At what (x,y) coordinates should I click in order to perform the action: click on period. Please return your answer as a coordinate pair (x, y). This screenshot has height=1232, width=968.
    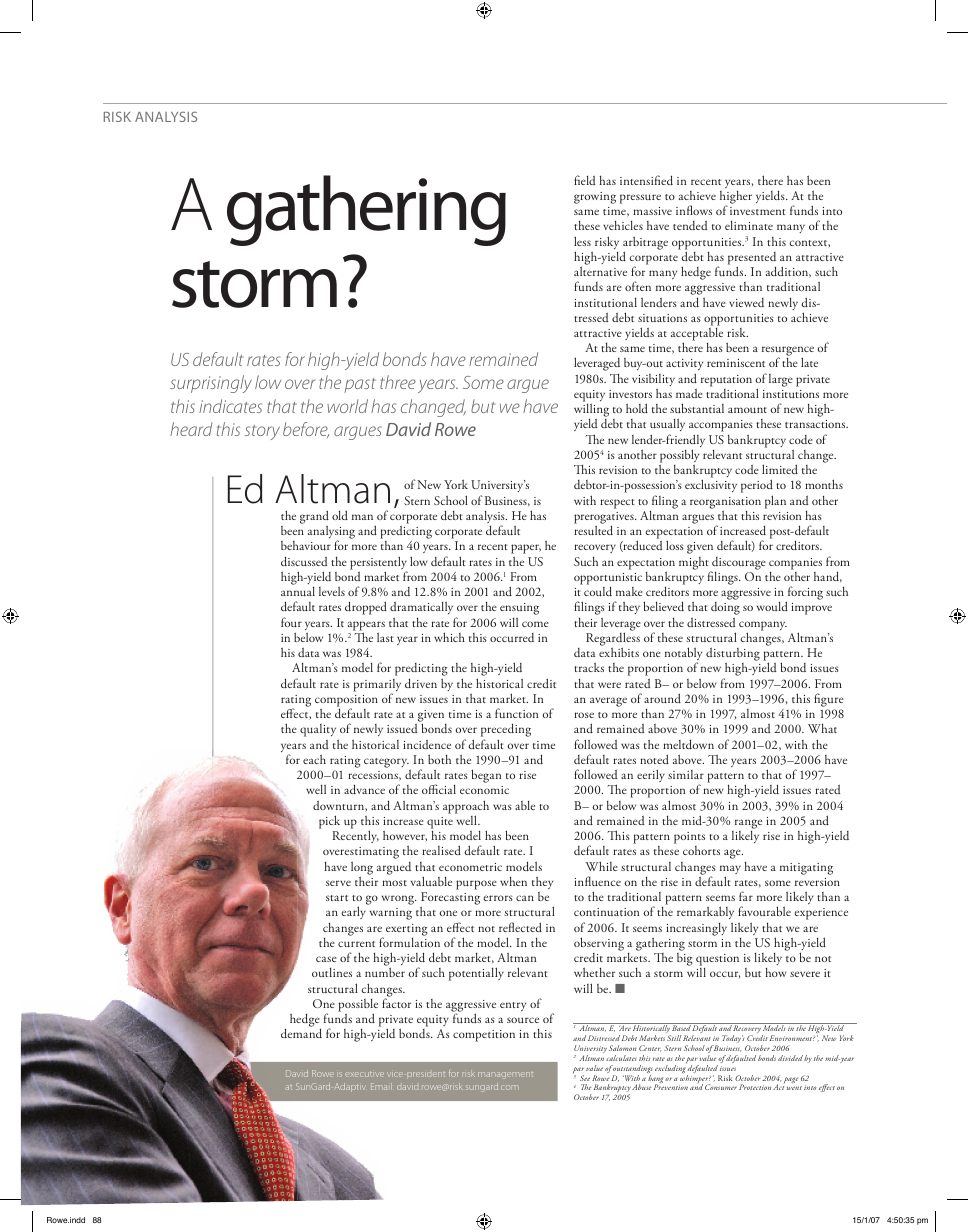
    Looking at the image, I should click on (757, 487).
